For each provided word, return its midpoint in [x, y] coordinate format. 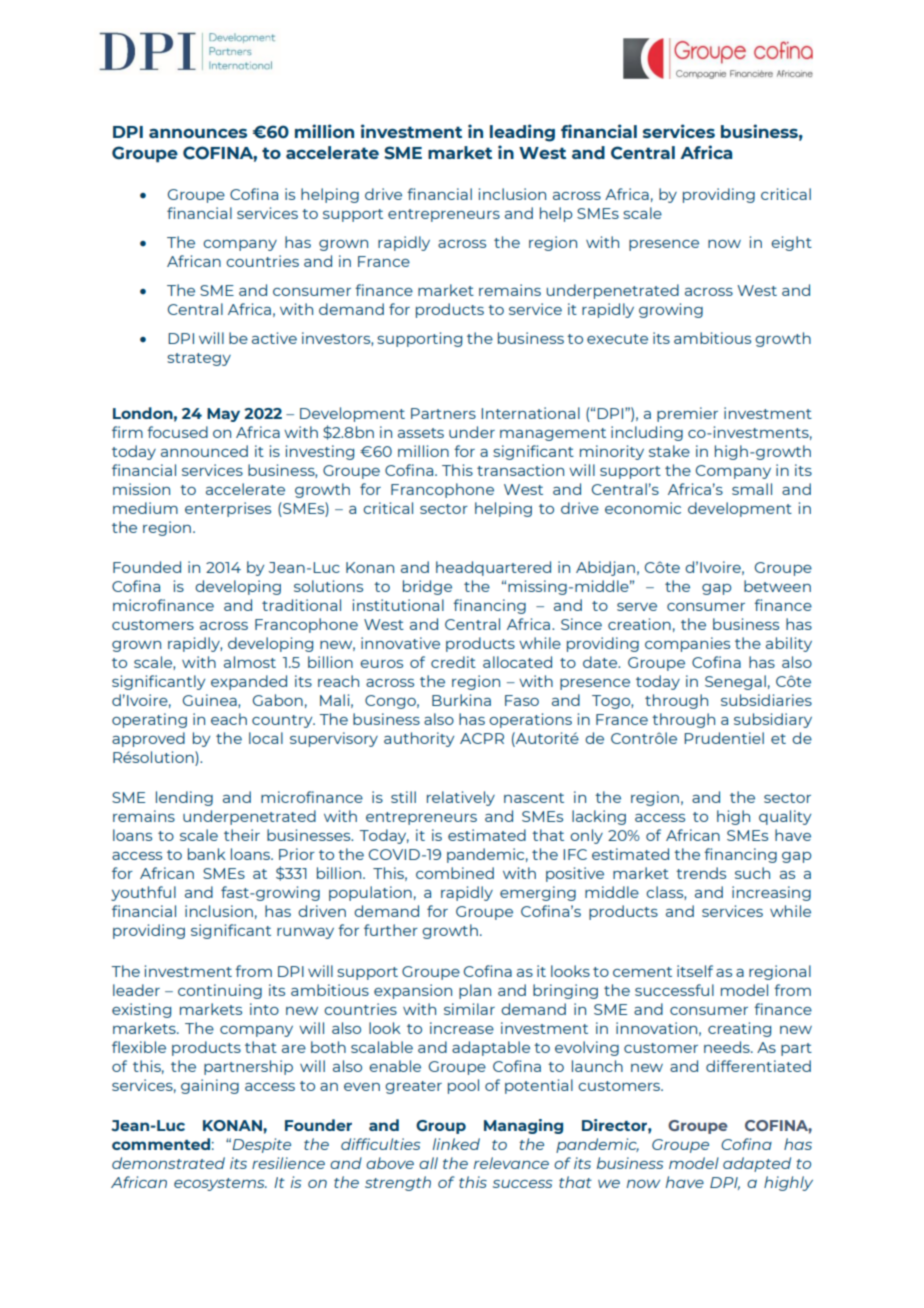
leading [522, 133]
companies [687, 644]
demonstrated [168, 1163]
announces [198, 133]
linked [456, 1144]
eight [791, 243]
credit [453, 662]
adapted [757, 1164]
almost [250, 662]
